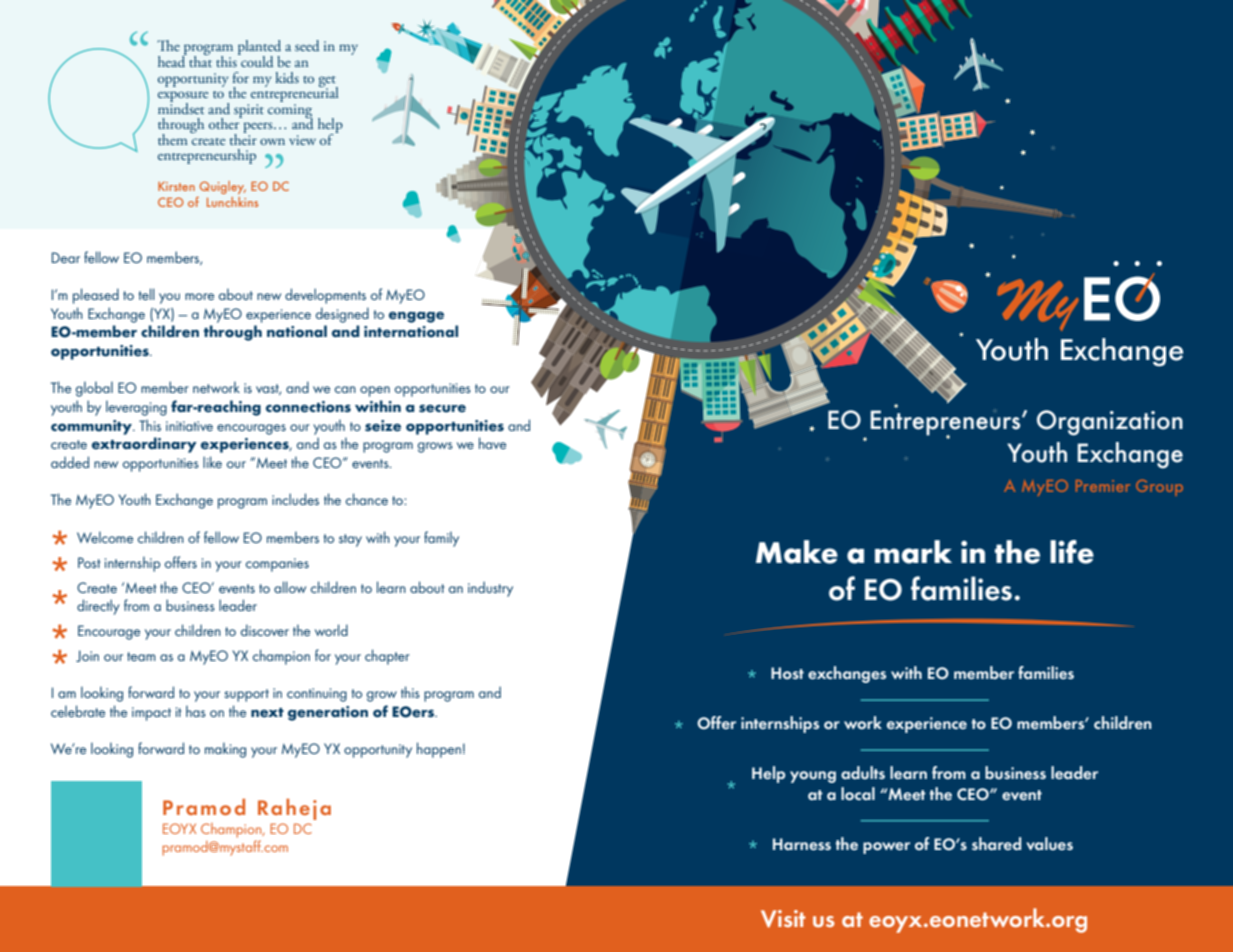 Image resolution: width=1233 pixels, height=952 pixels. What do you see at coordinates (492, 443) in the screenshot?
I see `have` at bounding box center [492, 443].
